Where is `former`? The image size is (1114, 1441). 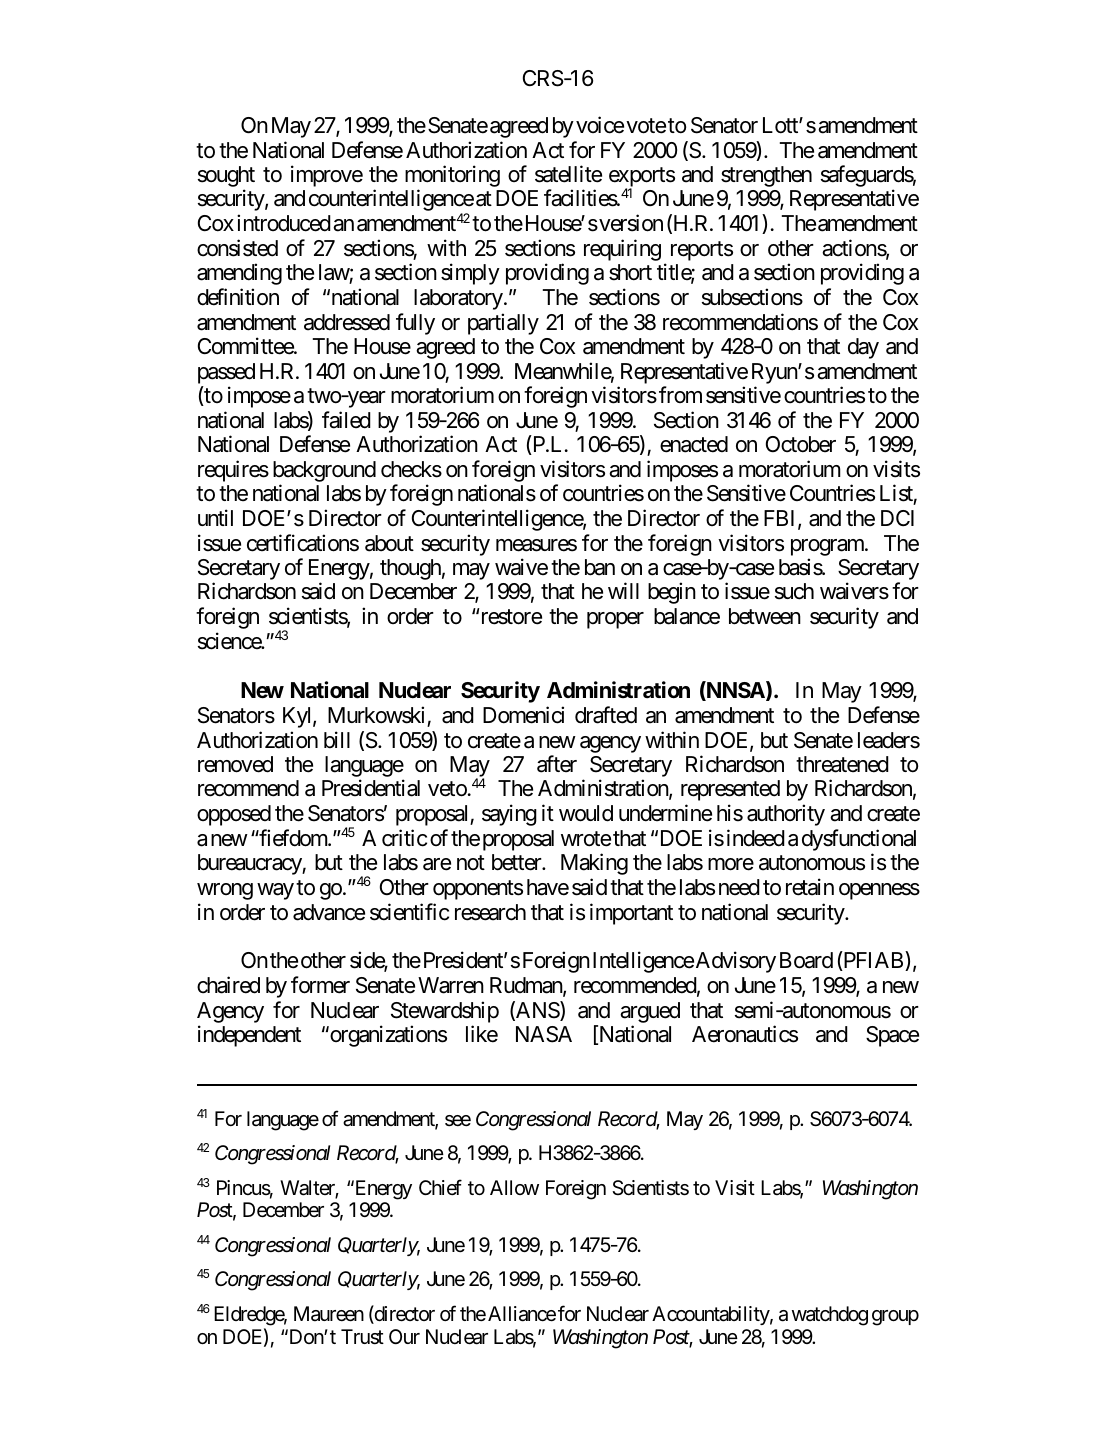
former is located at coordinates (320, 985).
